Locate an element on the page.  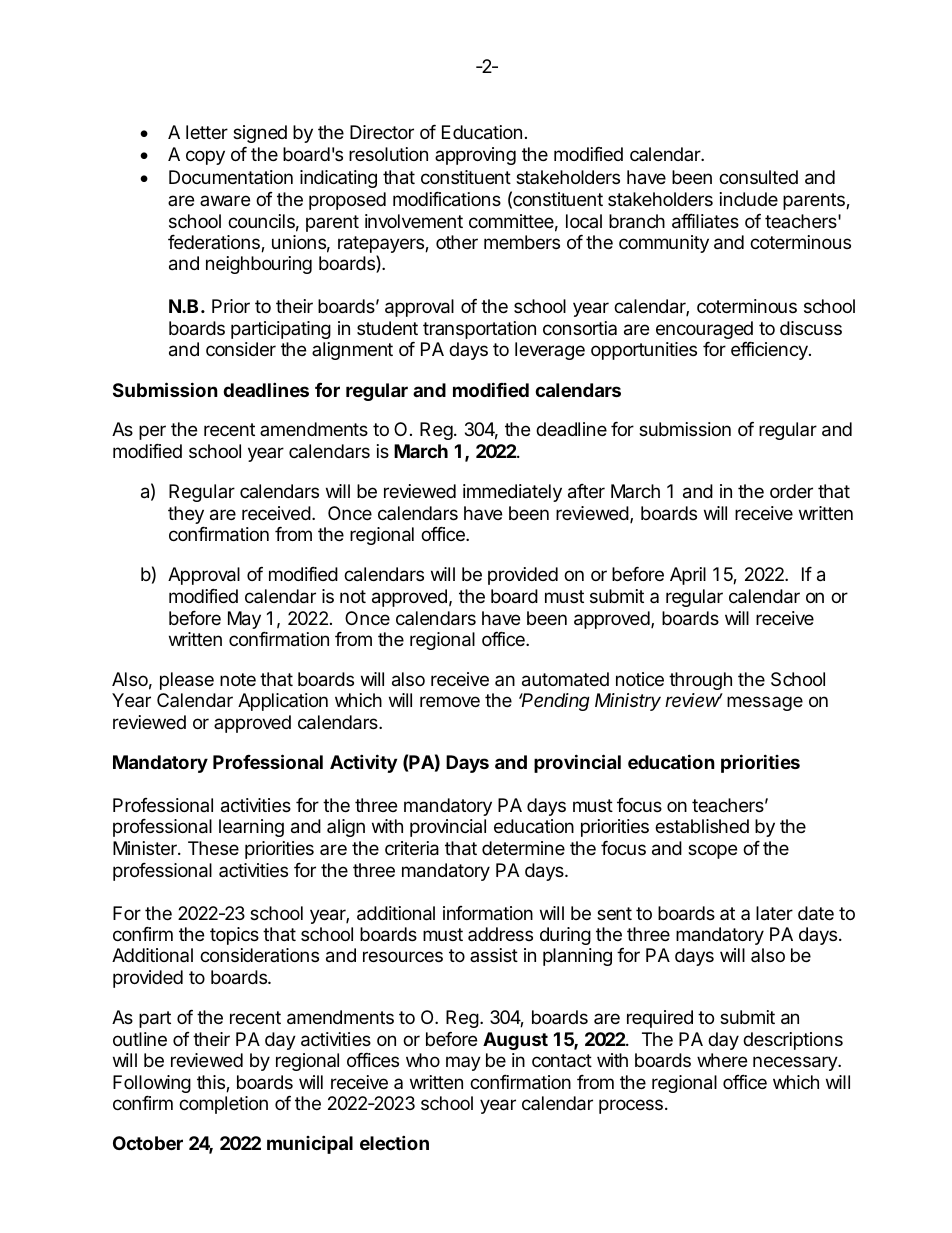
note is located at coordinates (238, 679).
